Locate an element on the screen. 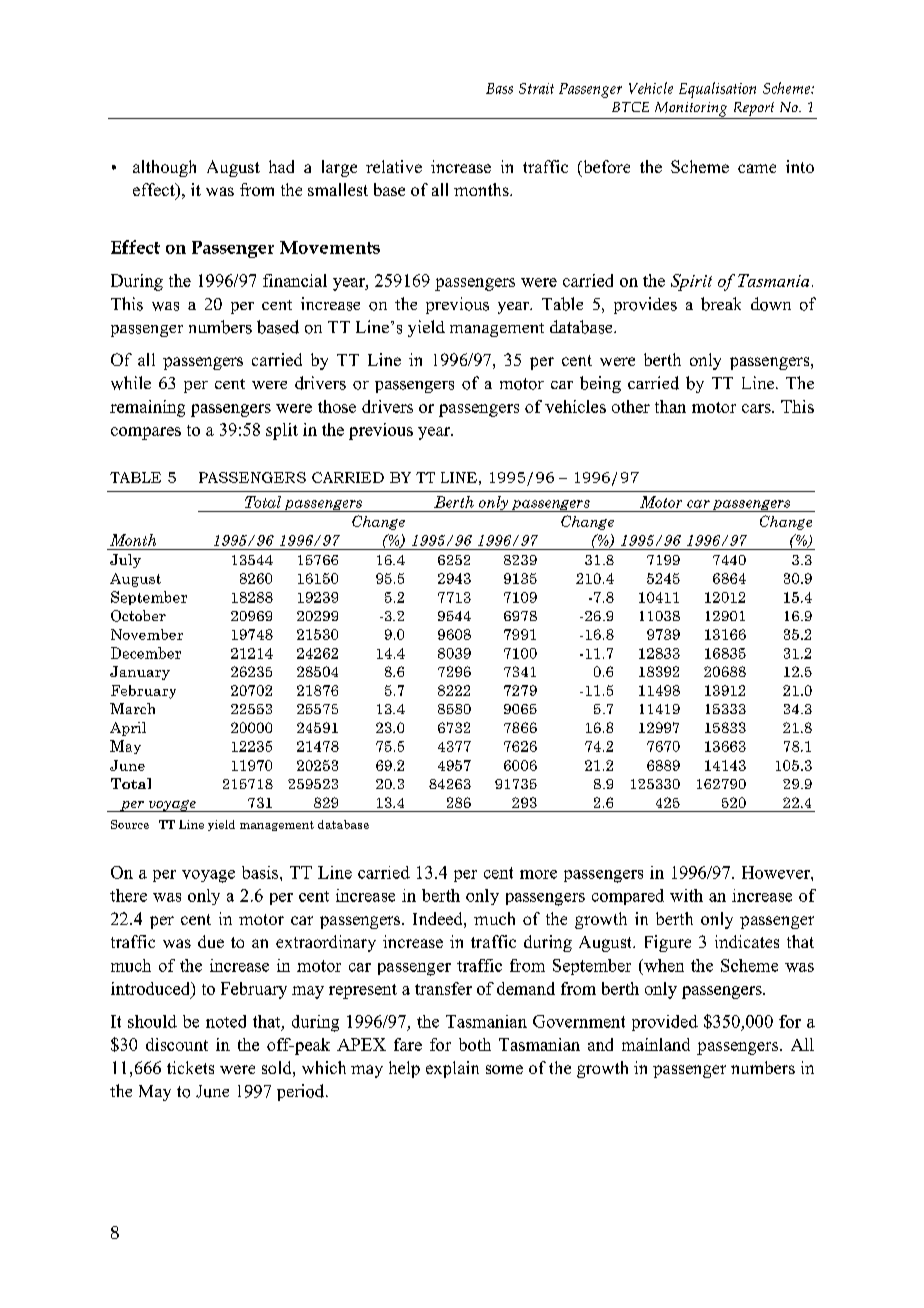 The height and width of the screenshot is (1308, 924). tickets is located at coordinates (190, 1067).
